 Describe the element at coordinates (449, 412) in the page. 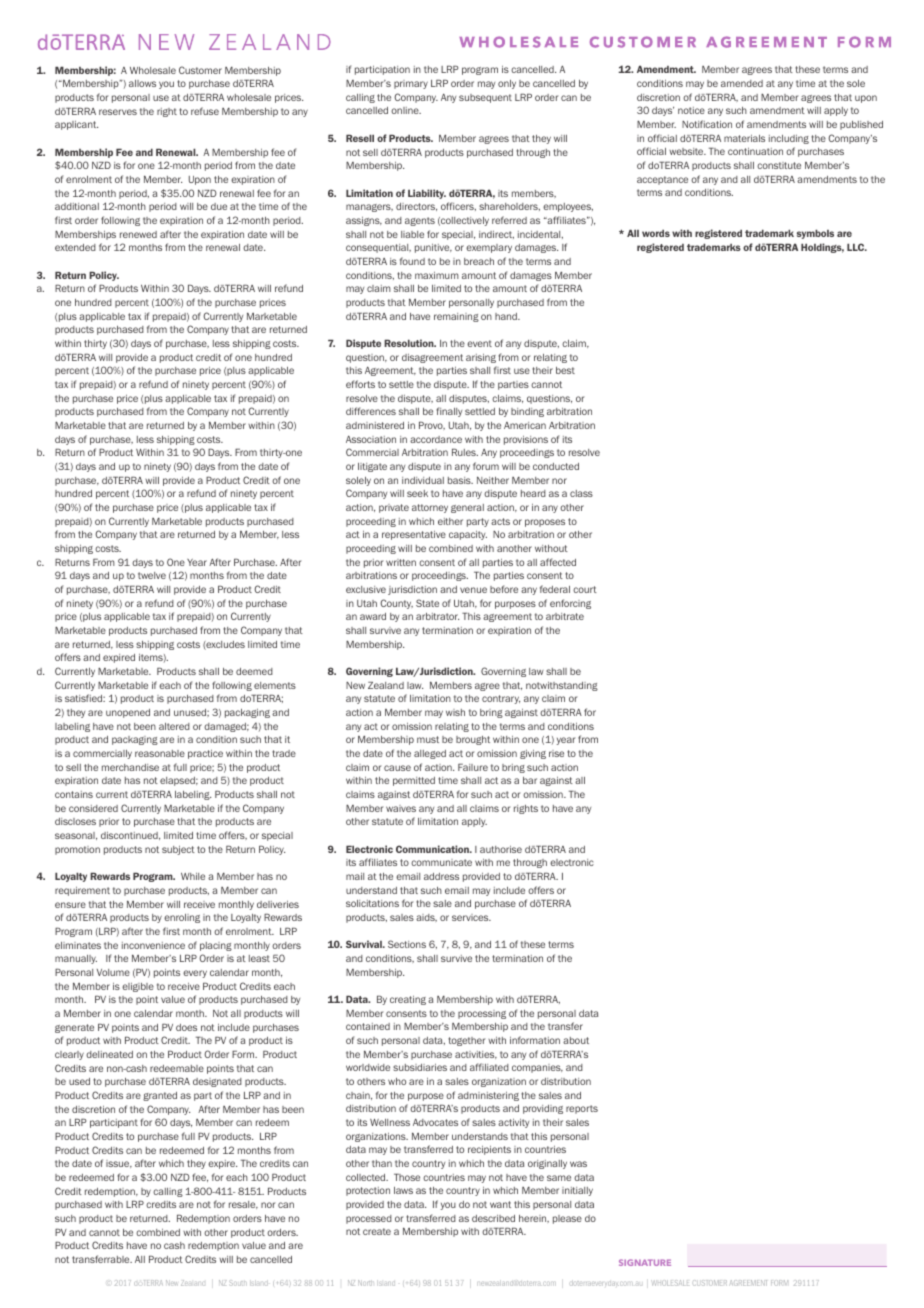

I see `finally` at that location.
